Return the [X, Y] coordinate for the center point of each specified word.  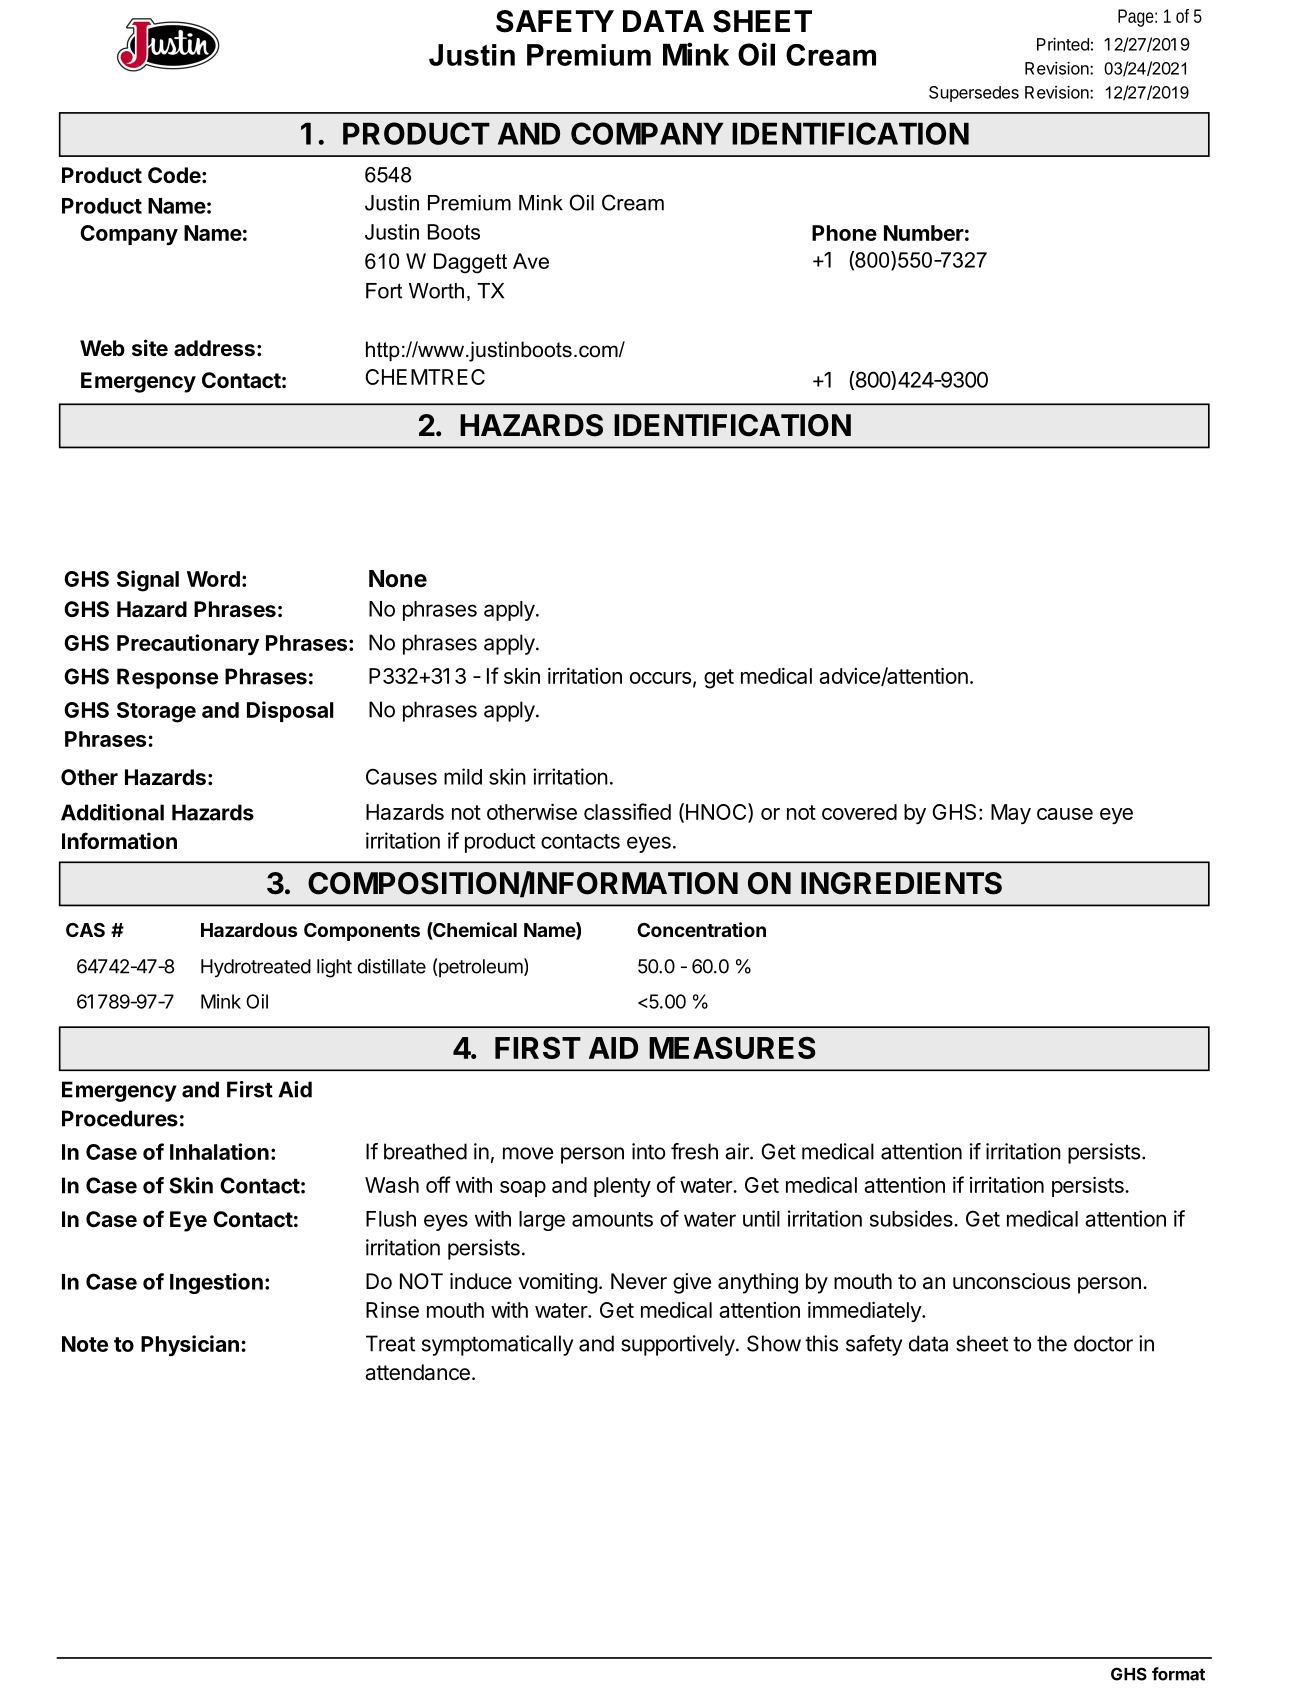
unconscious [1011, 1281]
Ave [531, 261]
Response [167, 678]
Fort [384, 291]
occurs [660, 678]
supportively [678, 1345]
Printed [1063, 44]
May [1011, 814]
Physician [190, 1345]
